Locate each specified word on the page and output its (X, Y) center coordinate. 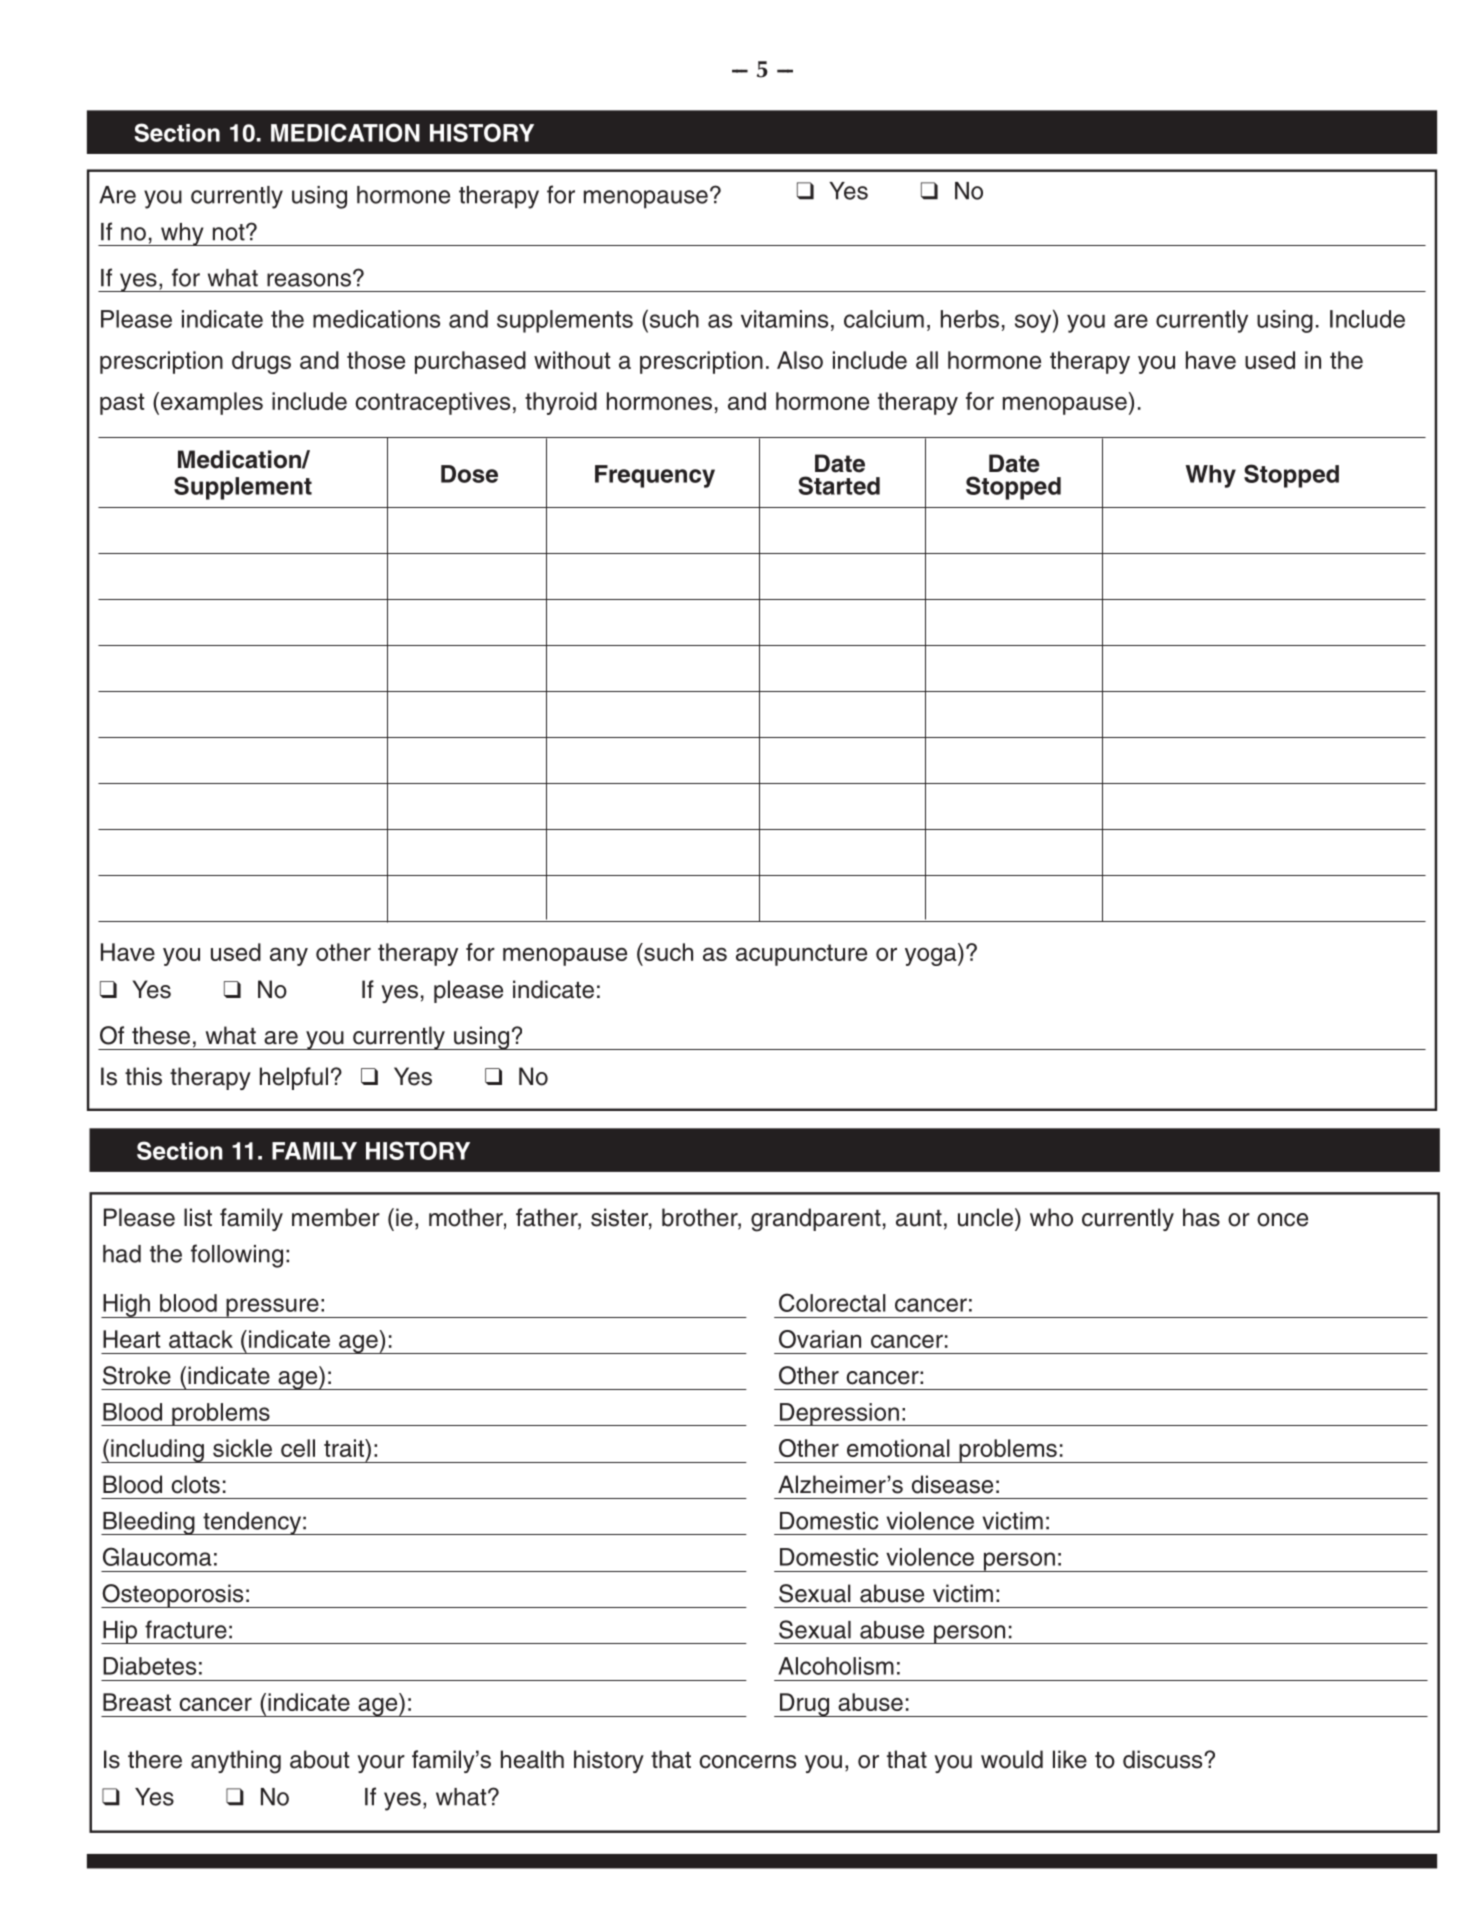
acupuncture (801, 955)
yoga (932, 956)
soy (1034, 323)
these (161, 1035)
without (572, 360)
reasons (309, 280)
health (532, 1759)
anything (236, 1762)
